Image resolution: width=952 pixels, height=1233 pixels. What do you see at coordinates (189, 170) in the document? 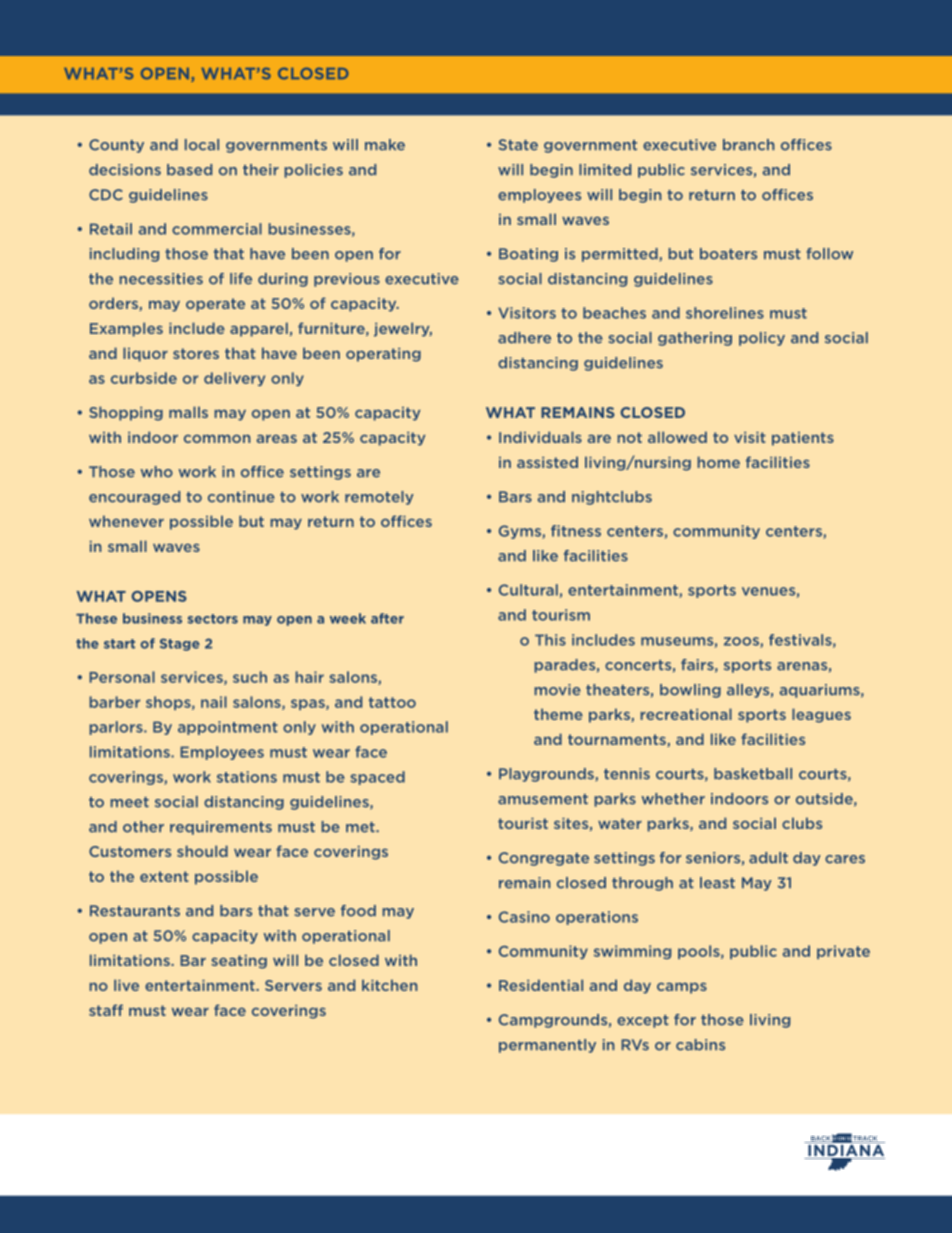
I see `based` at bounding box center [189, 170].
